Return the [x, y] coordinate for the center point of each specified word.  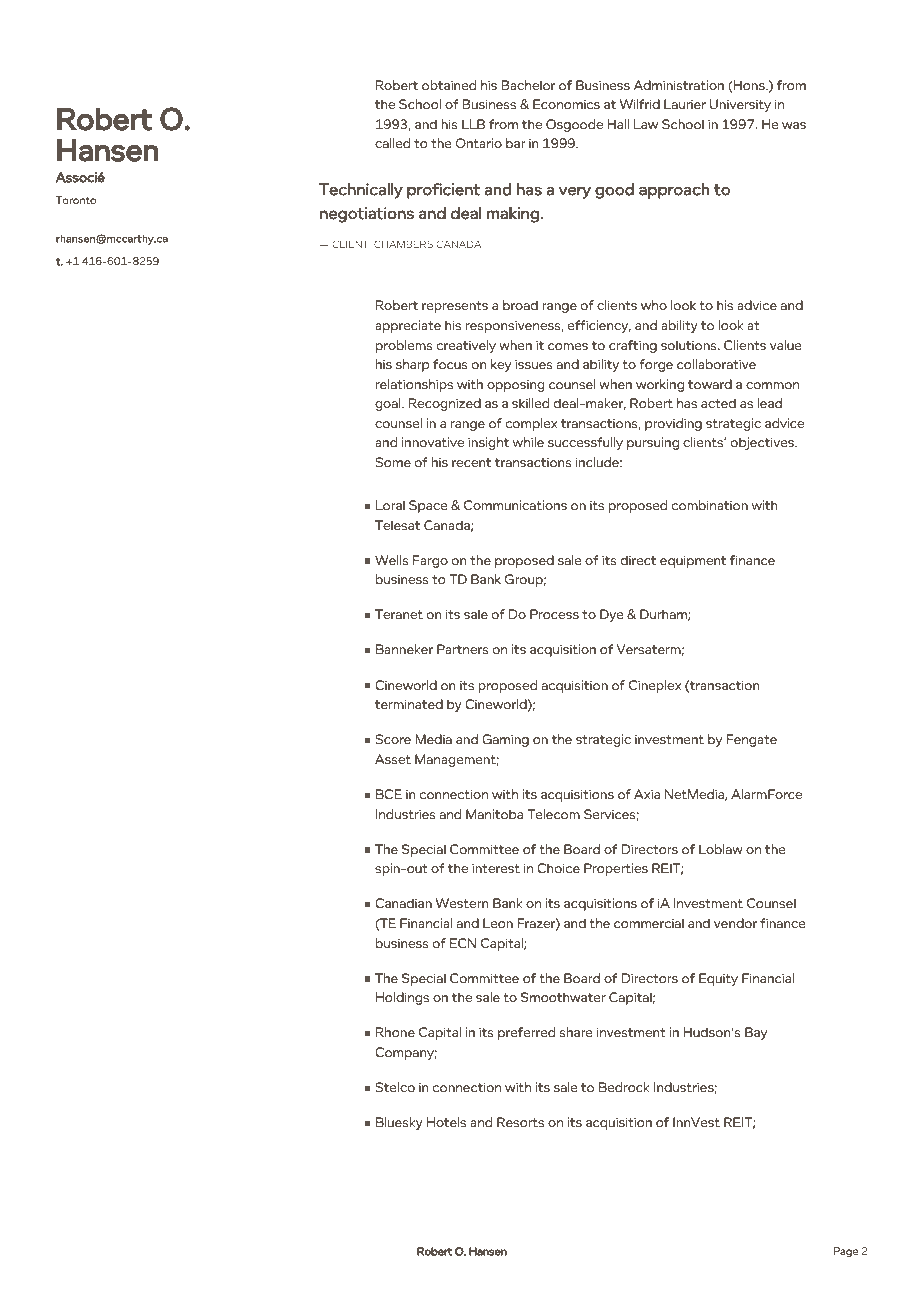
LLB [473, 124]
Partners [463, 649]
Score [393, 739]
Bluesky [399, 1123]
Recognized [445, 404]
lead [770, 403]
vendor [735, 923]
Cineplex [655, 686]
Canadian [403, 903]
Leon [498, 923]
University [740, 105]
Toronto [76, 200]
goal [389, 404]
